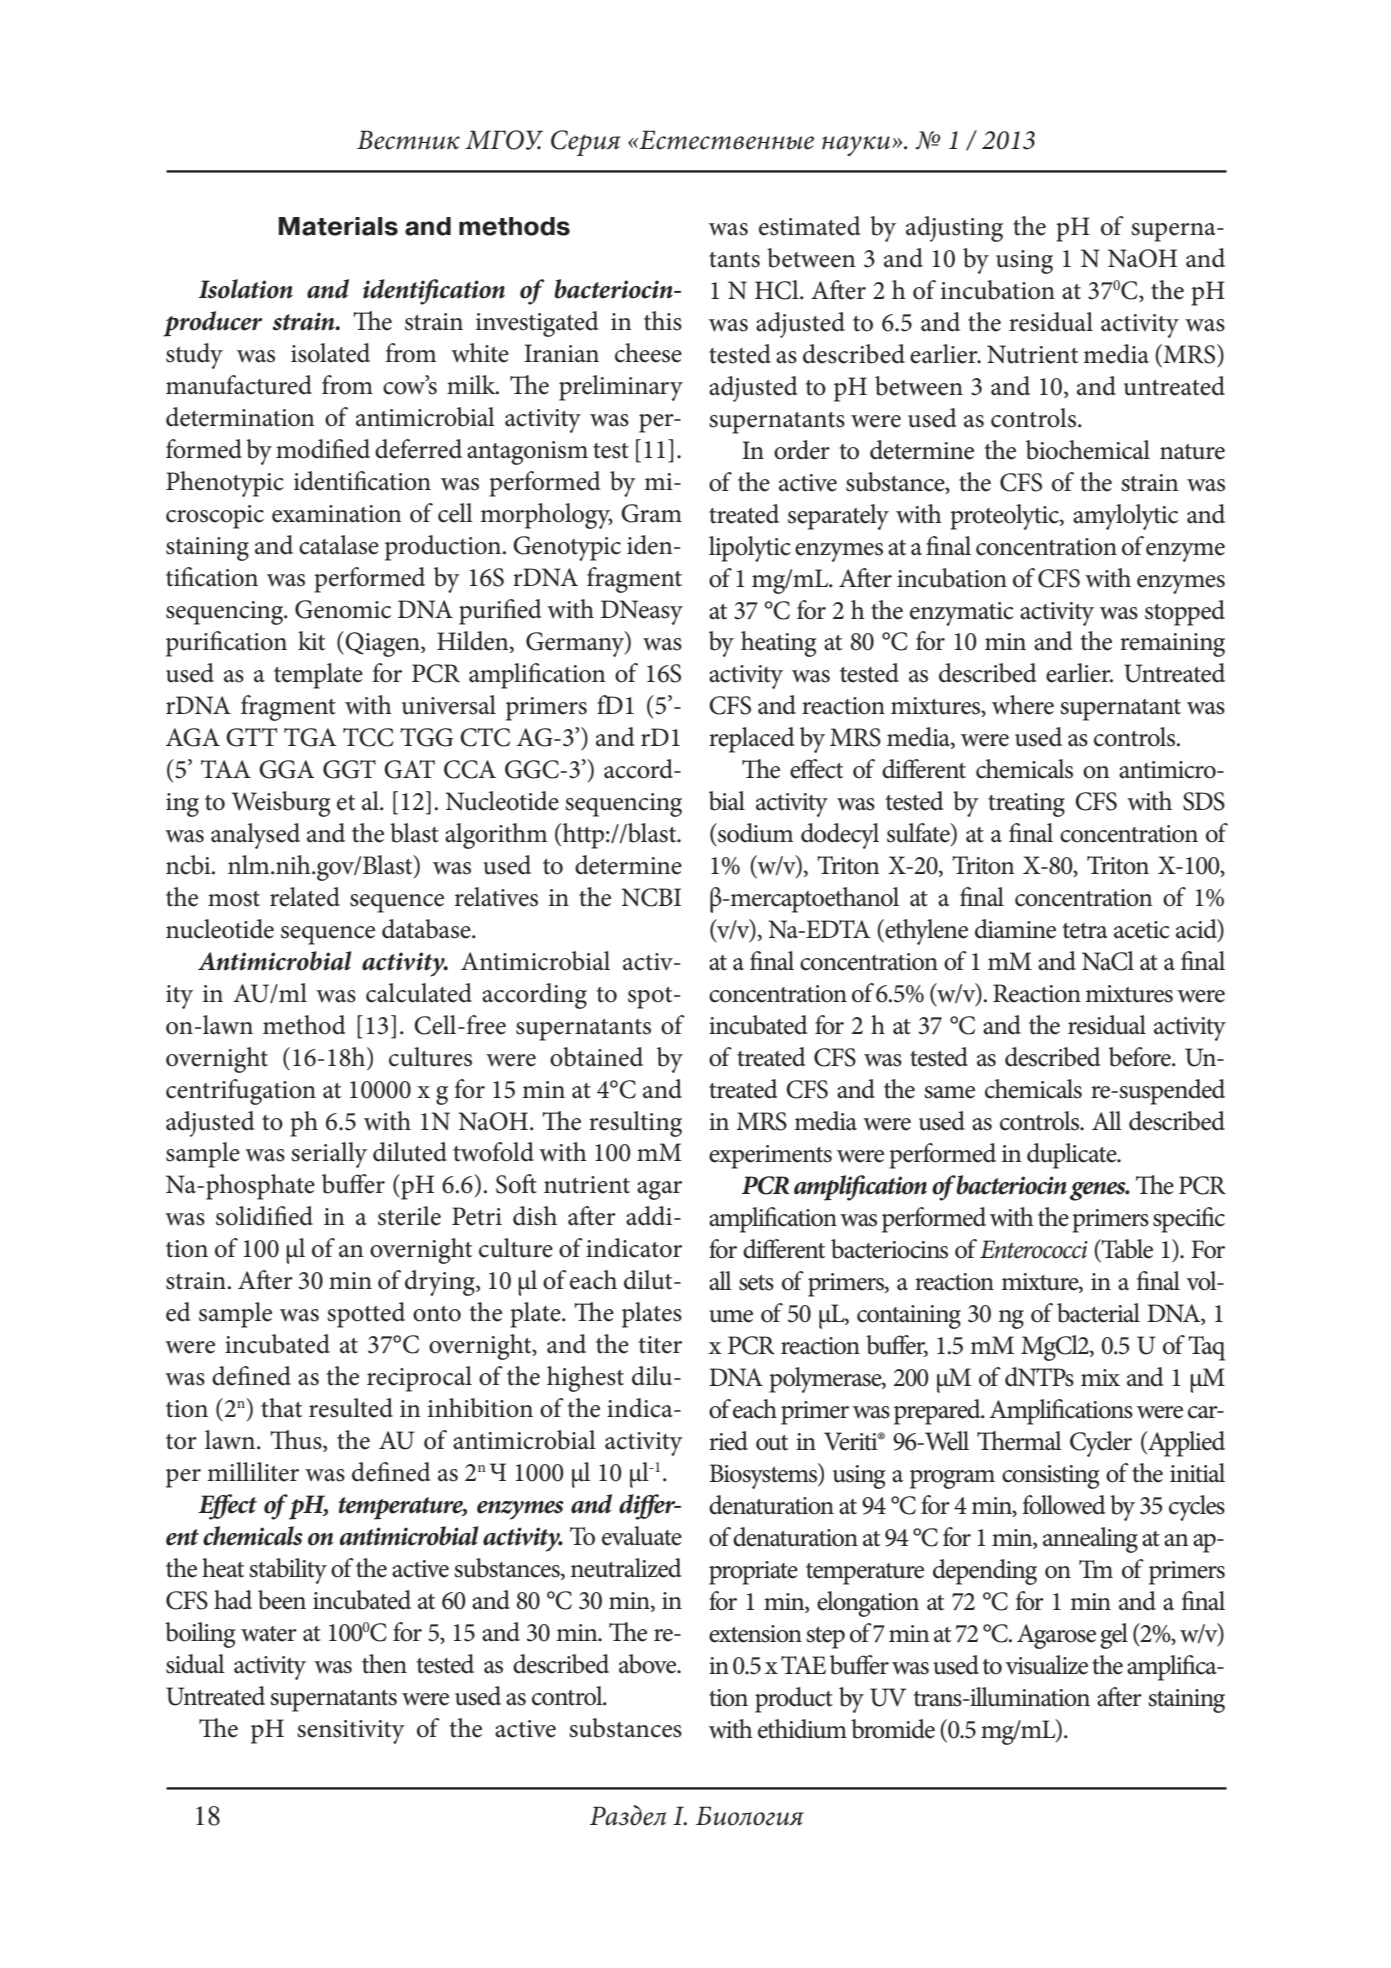 The height and width of the image is (1968, 1391). I want to click on above, so click(649, 1664).
